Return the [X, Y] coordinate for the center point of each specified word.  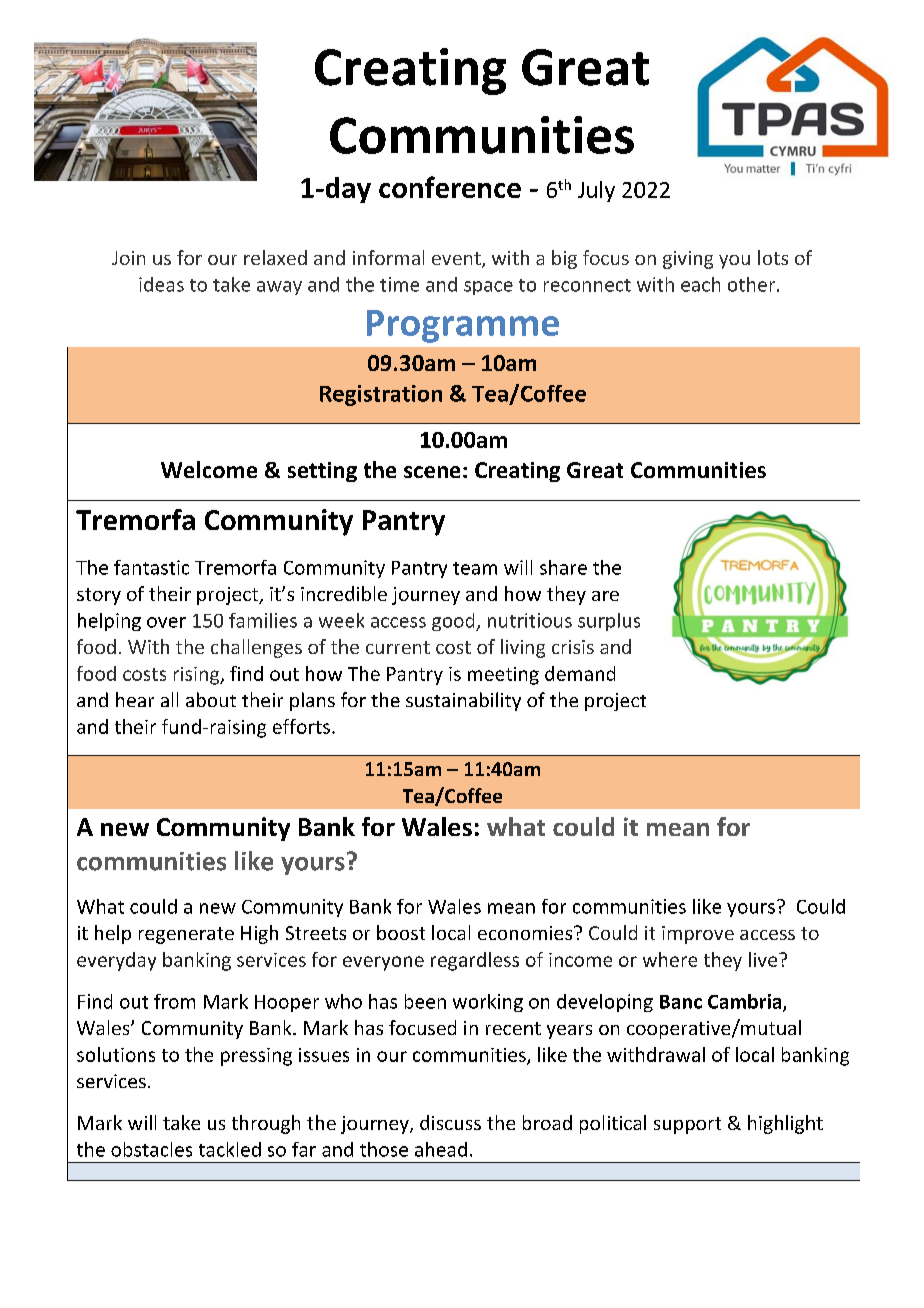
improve [698, 935]
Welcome [209, 469]
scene [432, 472]
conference [450, 187]
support [687, 1125]
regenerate [186, 935]
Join [128, 258]
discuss [450, 1122]
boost [401, 932]
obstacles [151, 1149]
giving [688, 260]
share [563, 567]
